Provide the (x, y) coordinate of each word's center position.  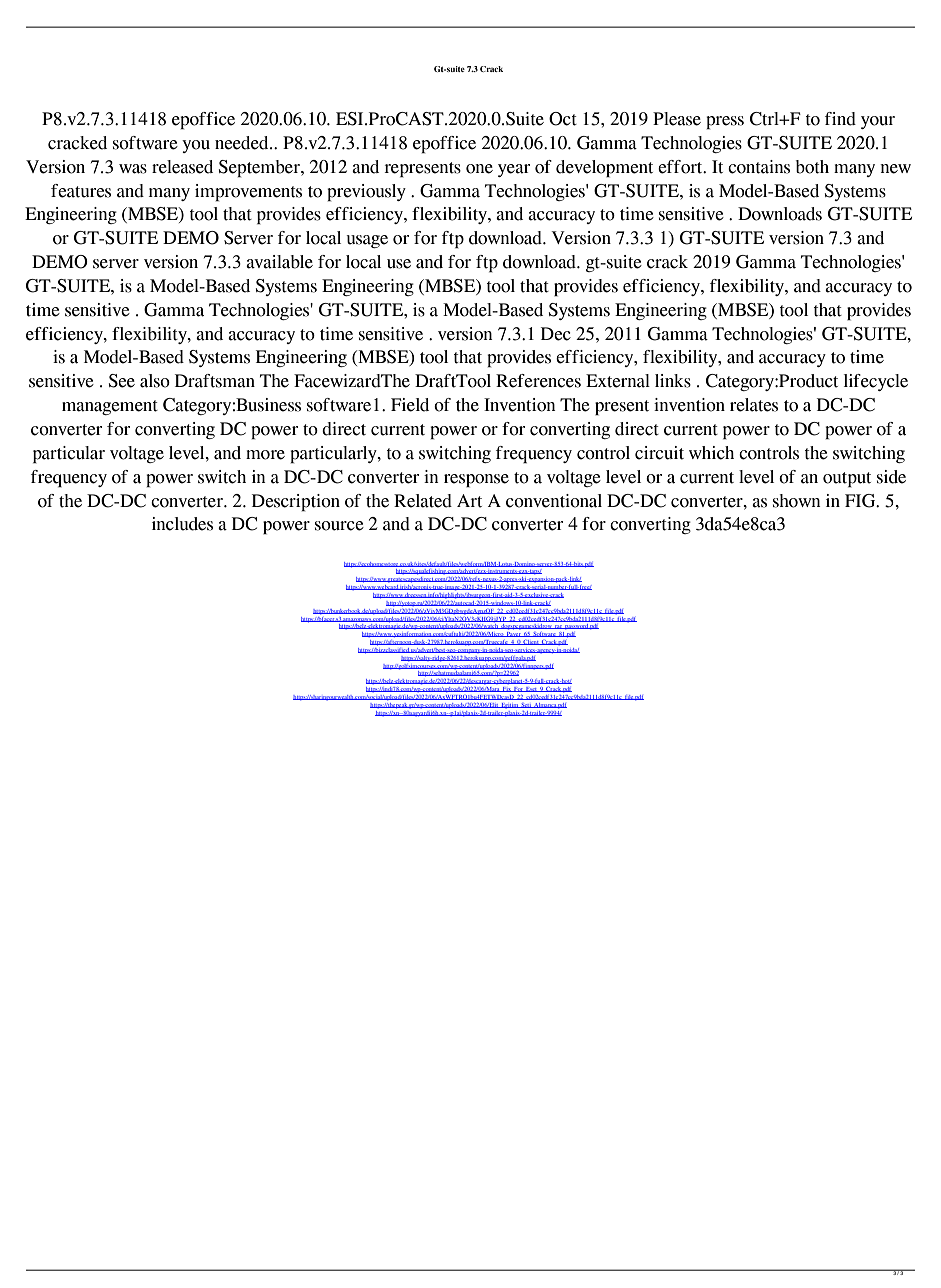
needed (243, 143)
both (812, 167)
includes (182, 524)
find (840, 119)
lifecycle (876, 382)
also (155, 381)
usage (367, 241)
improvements (248, 193)
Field (410, 405)
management (110, 407)
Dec (556, 334)
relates (754, 405)
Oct (563, 119)
